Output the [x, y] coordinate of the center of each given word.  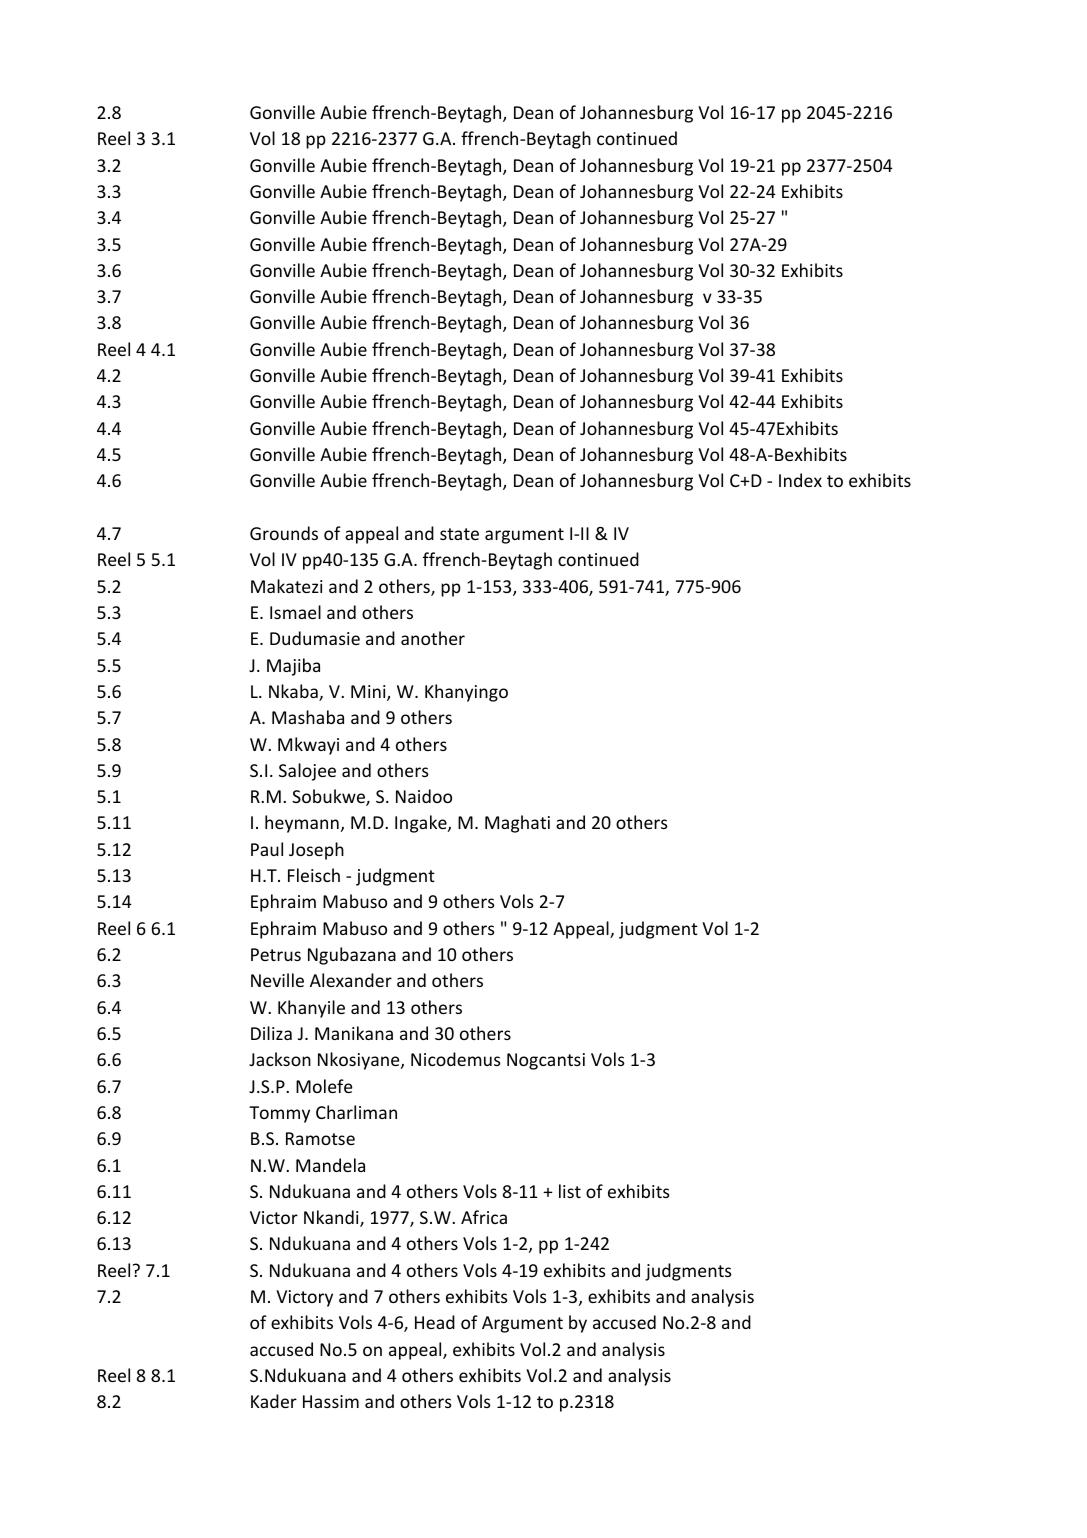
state [459, 534]
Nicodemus [456, 1059]
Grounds [284, 533]
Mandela [330, 1165]
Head [435, 1322]
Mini [369, 693]
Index [800, 480]
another [433, 638]
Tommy [279, 1114]
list [570, 1191]
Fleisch [314, 875]
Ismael [295, 612]
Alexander [351, 980]
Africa [484, 1217]
